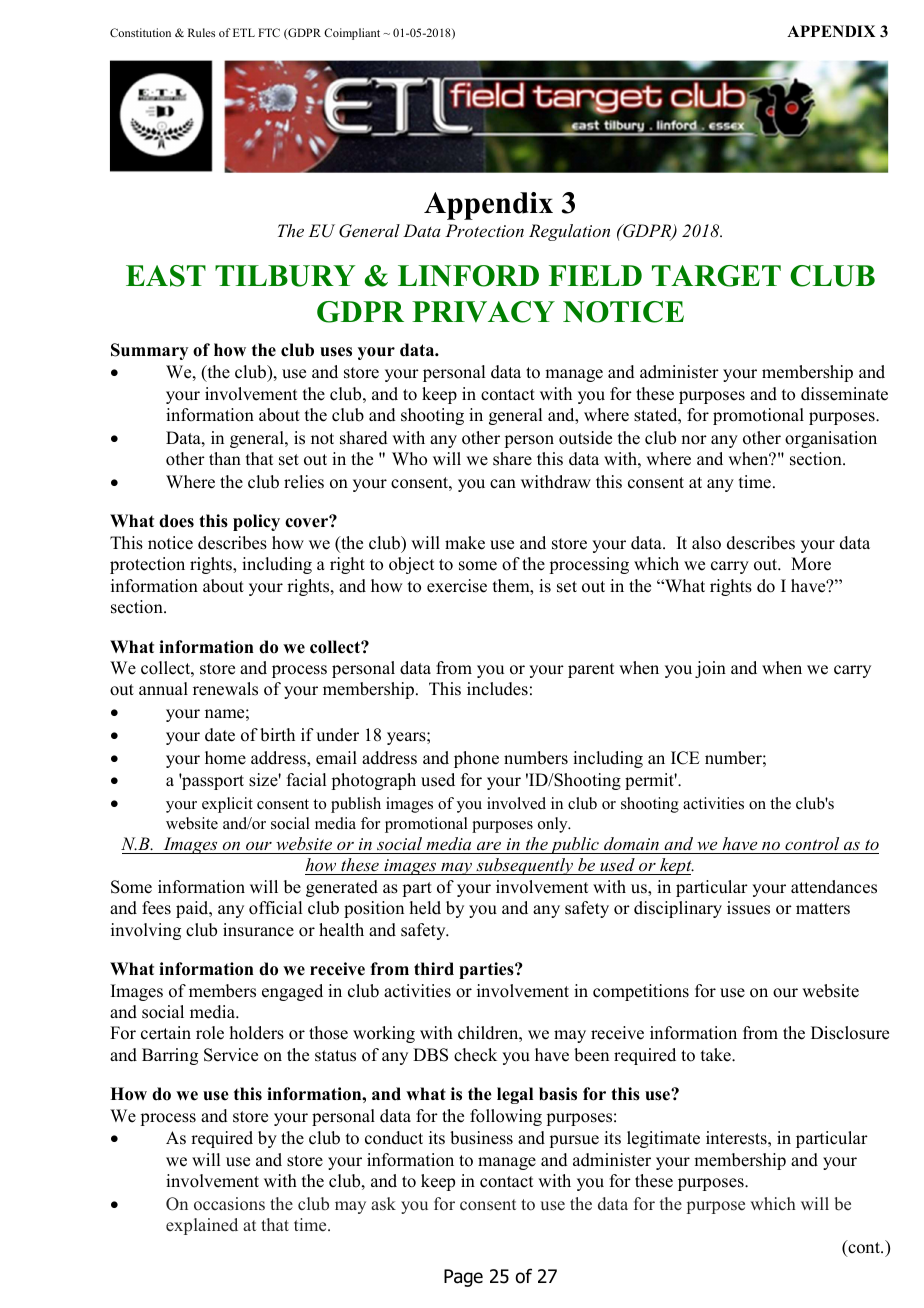 The image size is (924, 1308). What do you see at coordinates (663, 1139) in the document?
I see `legitimate` at bounding box center [663, 1139].
